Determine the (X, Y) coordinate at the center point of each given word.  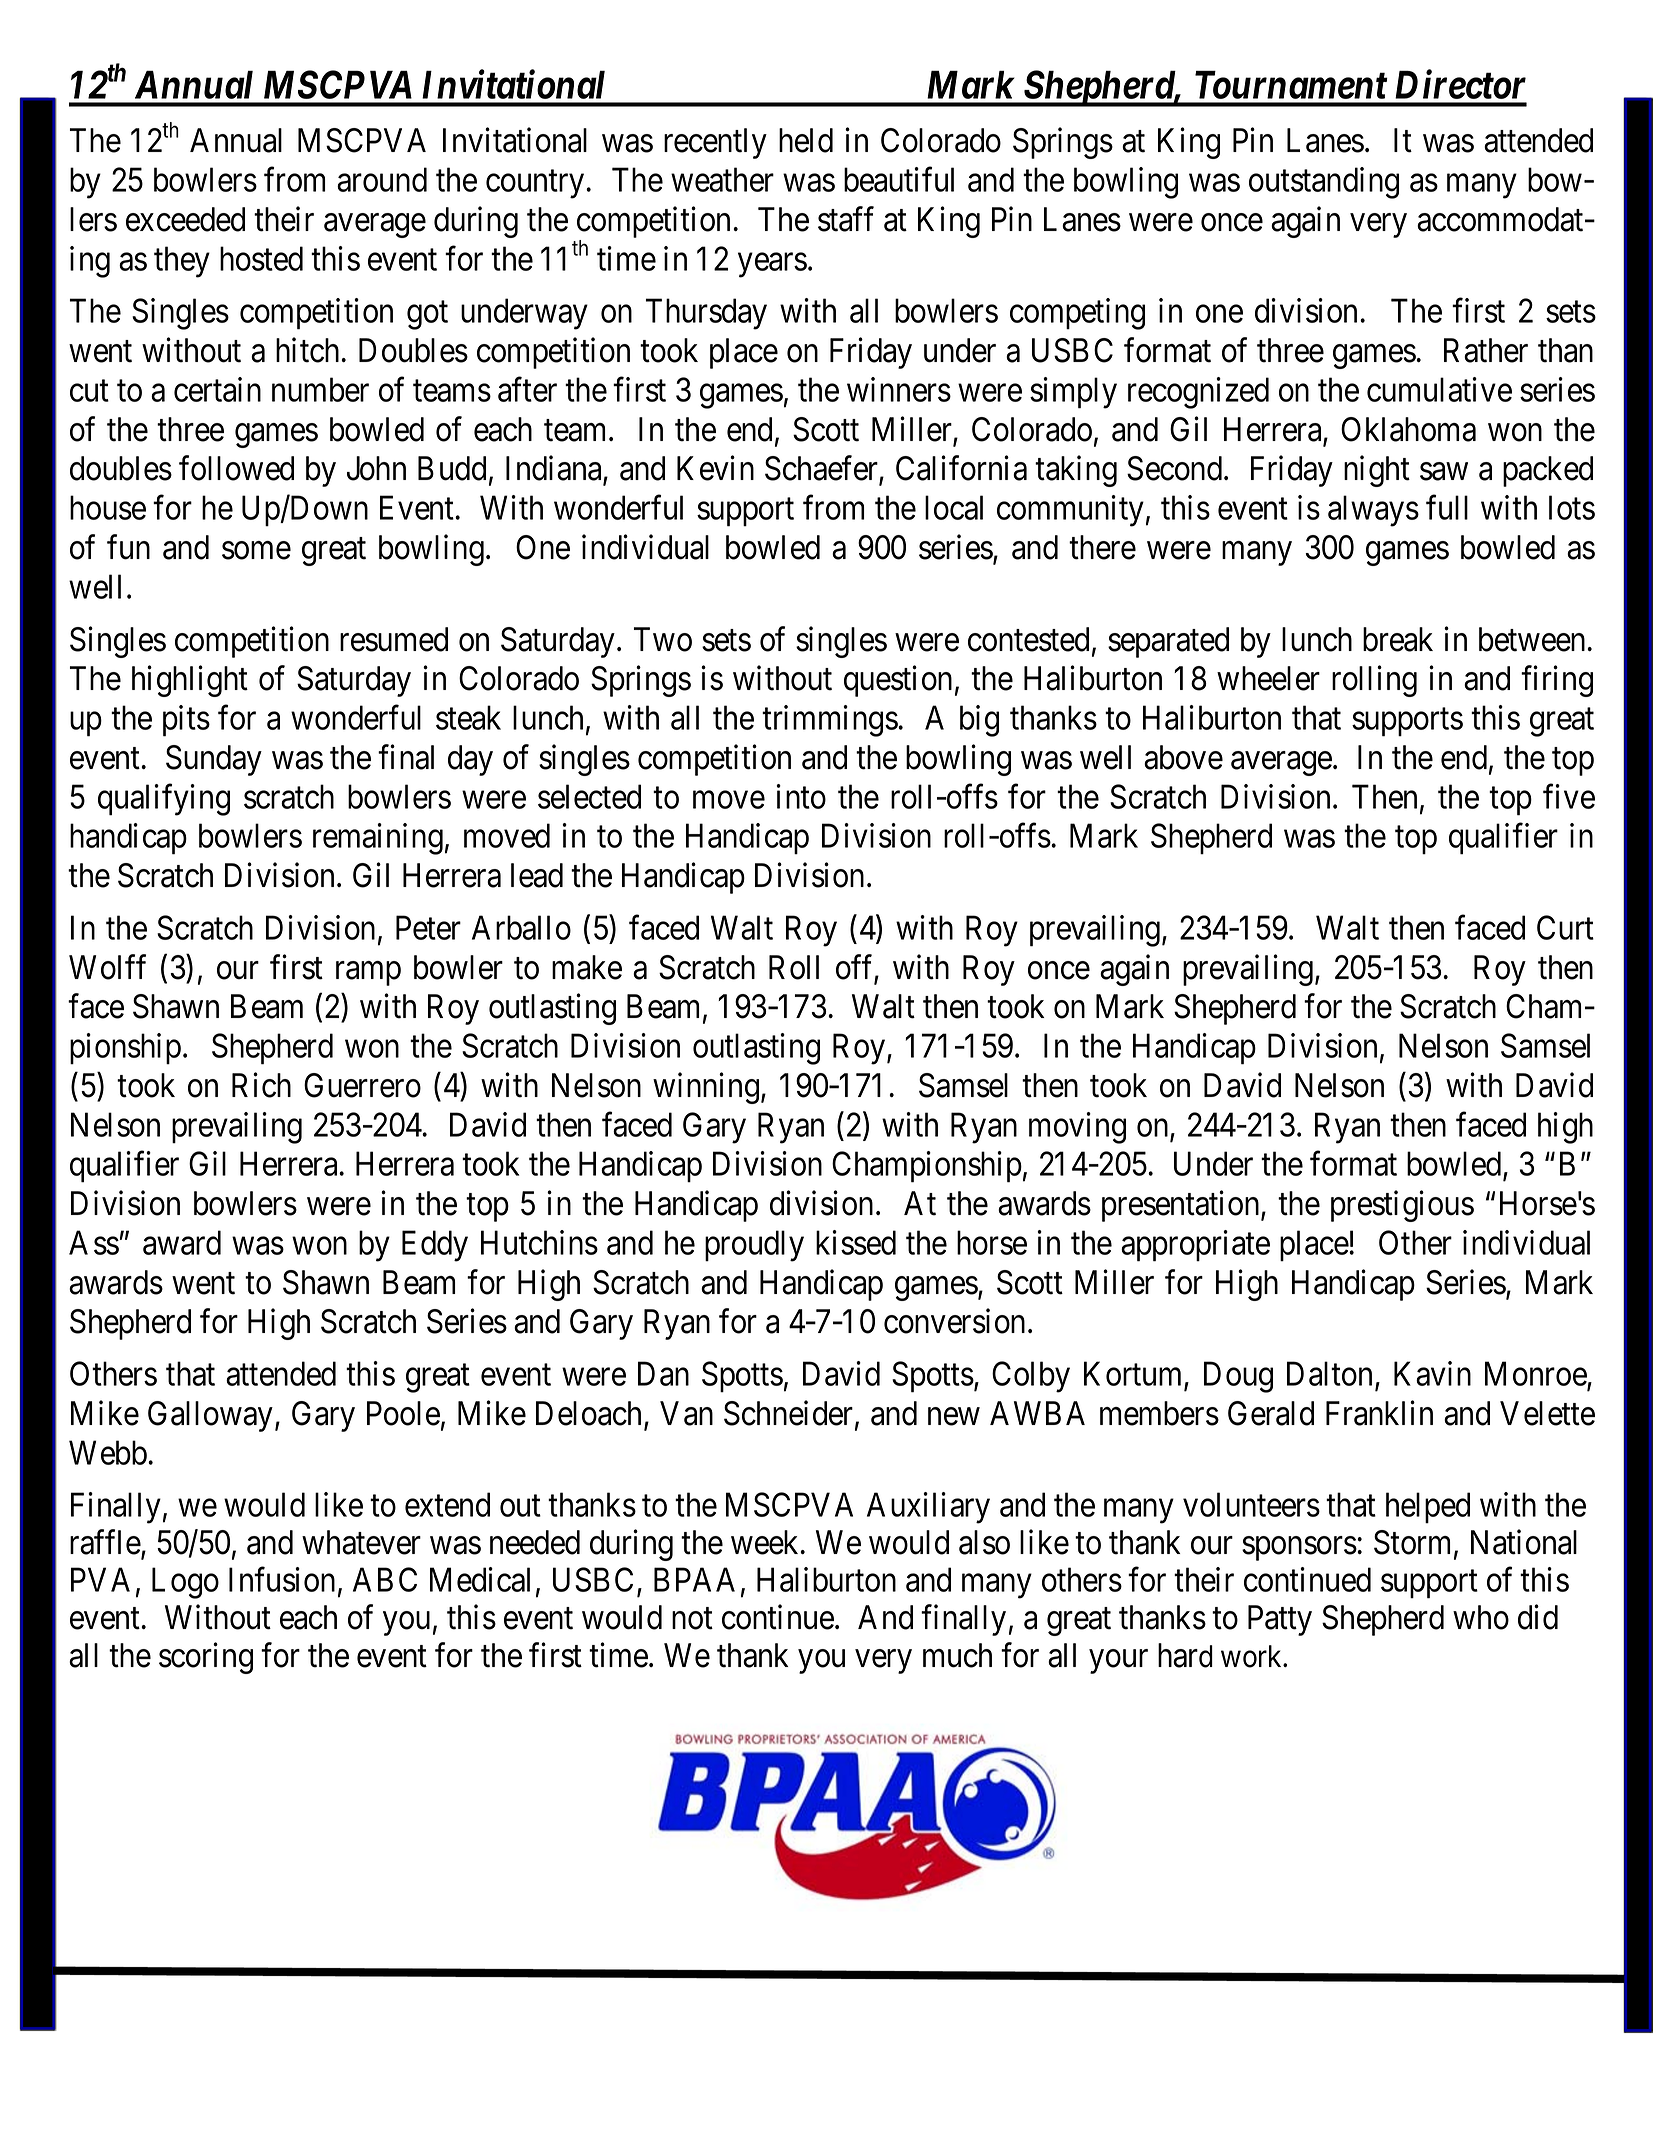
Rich (261, 1085)
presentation (1182, 1206)
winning (706, 1088)
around (382, 179)
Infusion (282, 1579)
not (692, 1619)
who (1481, 1617)
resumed (394, 639)
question (898, 681)
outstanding (1324, 183)
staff (846, 219)
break (1398, 639)
